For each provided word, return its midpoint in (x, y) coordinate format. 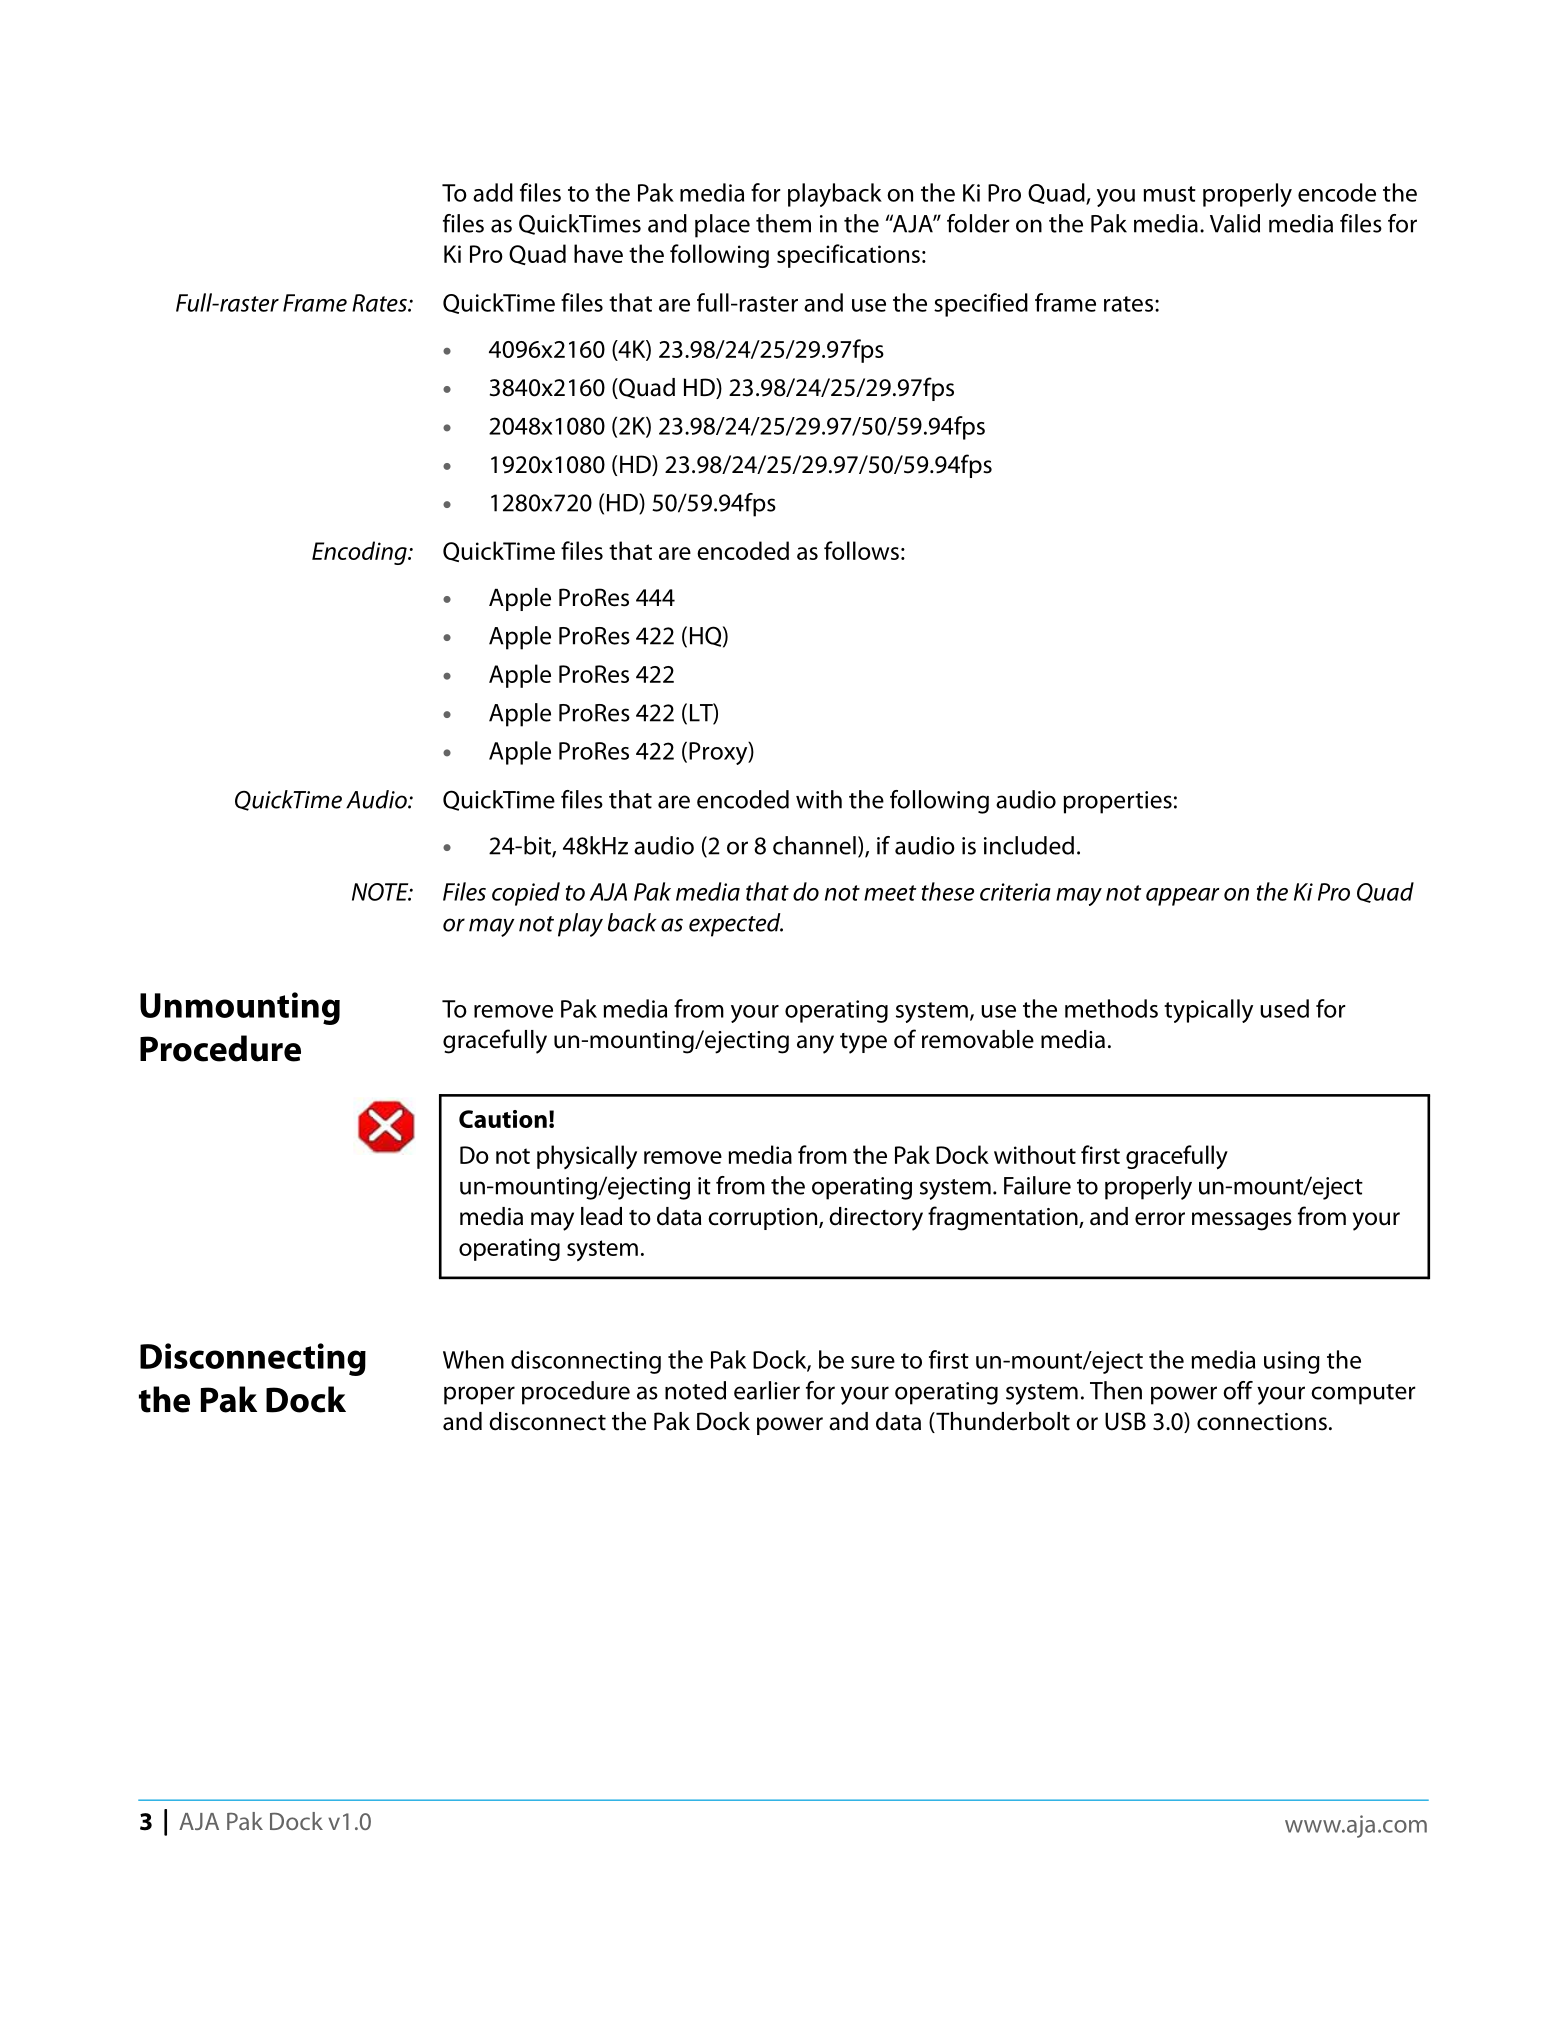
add (493, 192)
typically (1208, 1011)
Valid (1235, 223)
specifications (848, 256)
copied (526, 894)
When (473, 1359)
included (1029, 845)
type (863, 1043)
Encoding (360, 553)
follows (861, 550)
